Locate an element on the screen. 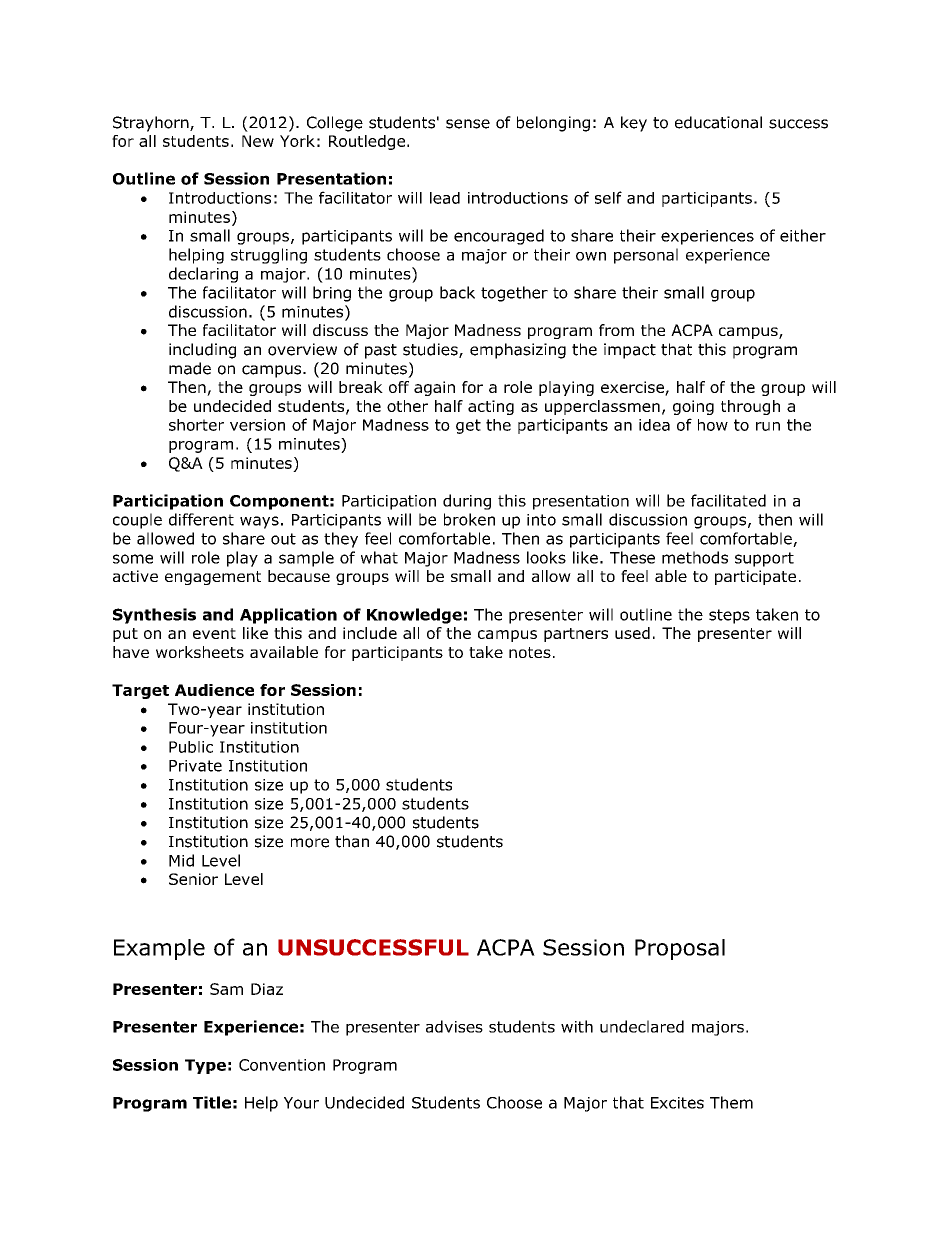  Them is located at coordinates (731, 1102).
